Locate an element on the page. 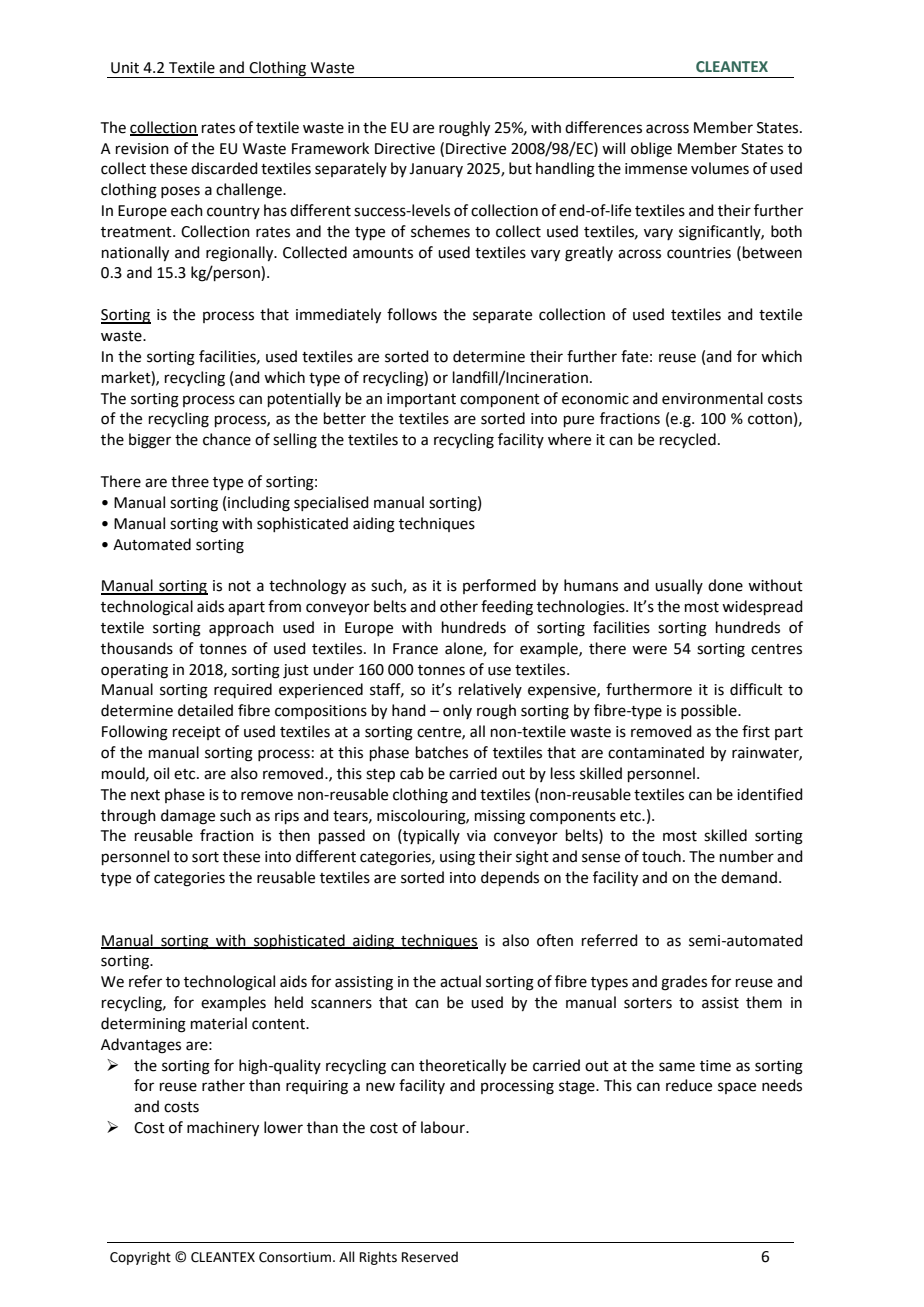 This image has height=1307, width=924. January is located at coordinates (436, 170).
